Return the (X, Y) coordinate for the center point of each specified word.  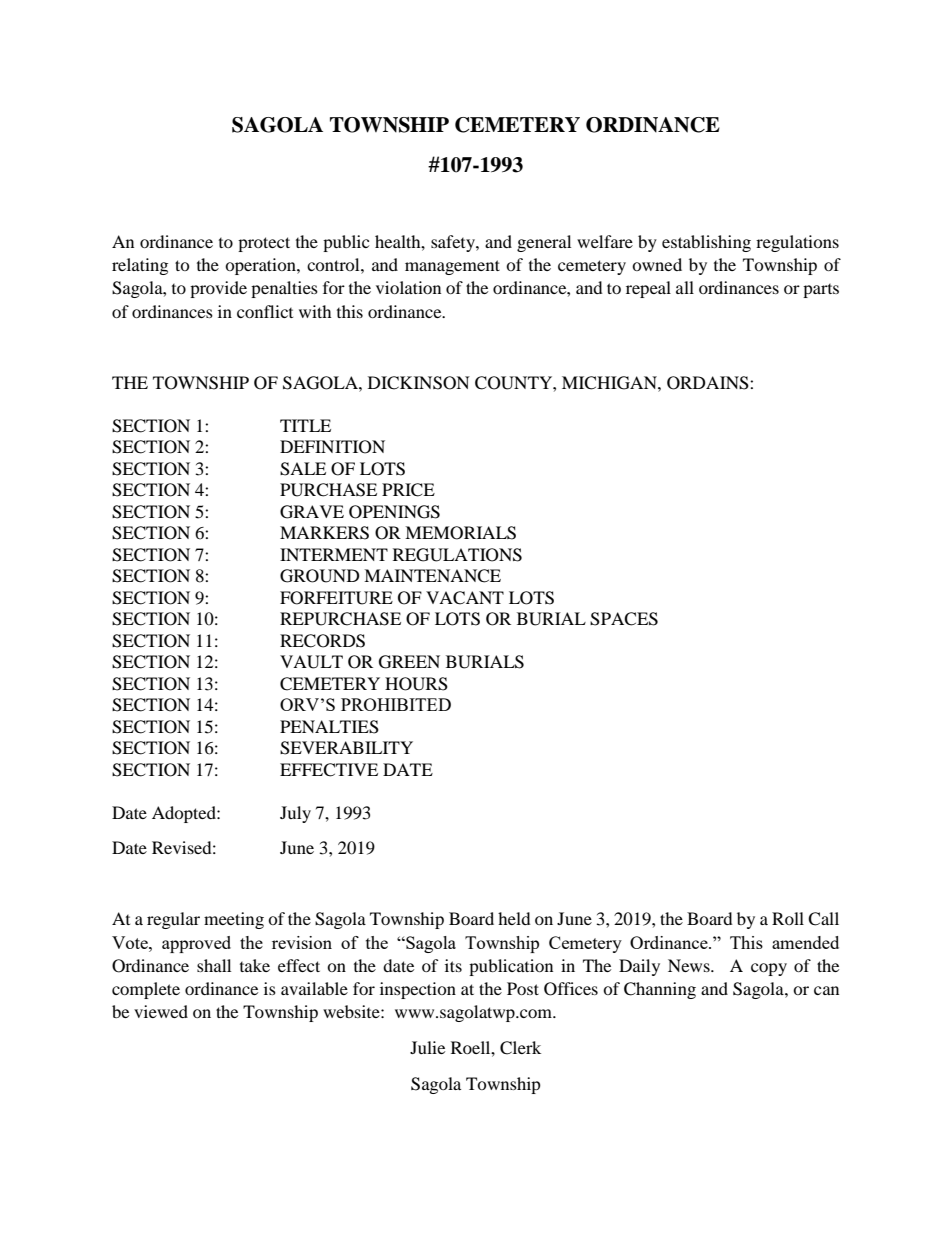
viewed (161, 1011)
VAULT (311, 662)
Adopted (185, 814)
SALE (303, 469)
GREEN (409, 662)
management (452, 267)
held (514, 918)
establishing (706, 243)
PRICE (408, 490)
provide (218, 289)
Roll (788, 918)
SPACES (624, 619)
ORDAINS (709, 383)
